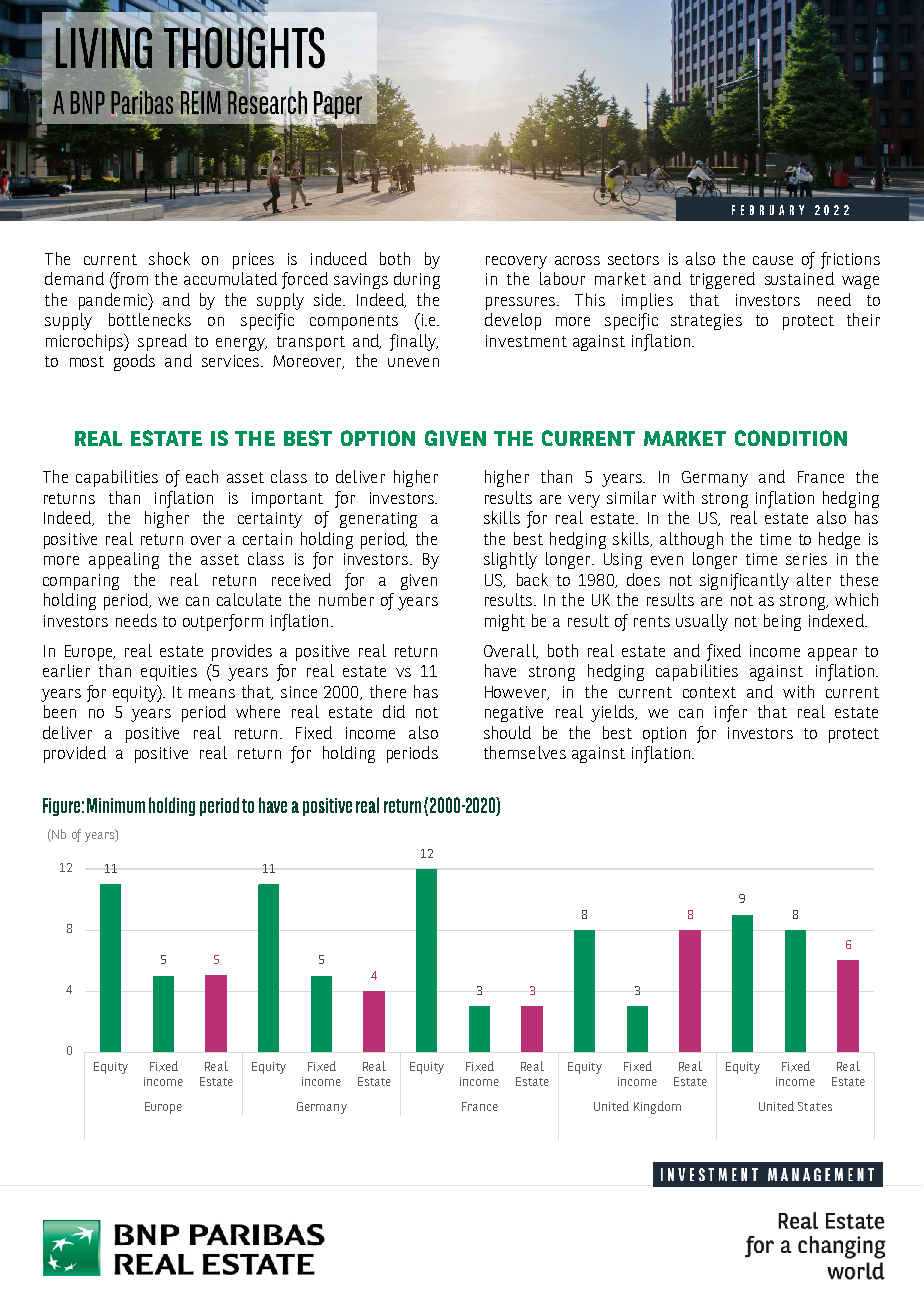  I want to click on sustained, so click(799, 278).
